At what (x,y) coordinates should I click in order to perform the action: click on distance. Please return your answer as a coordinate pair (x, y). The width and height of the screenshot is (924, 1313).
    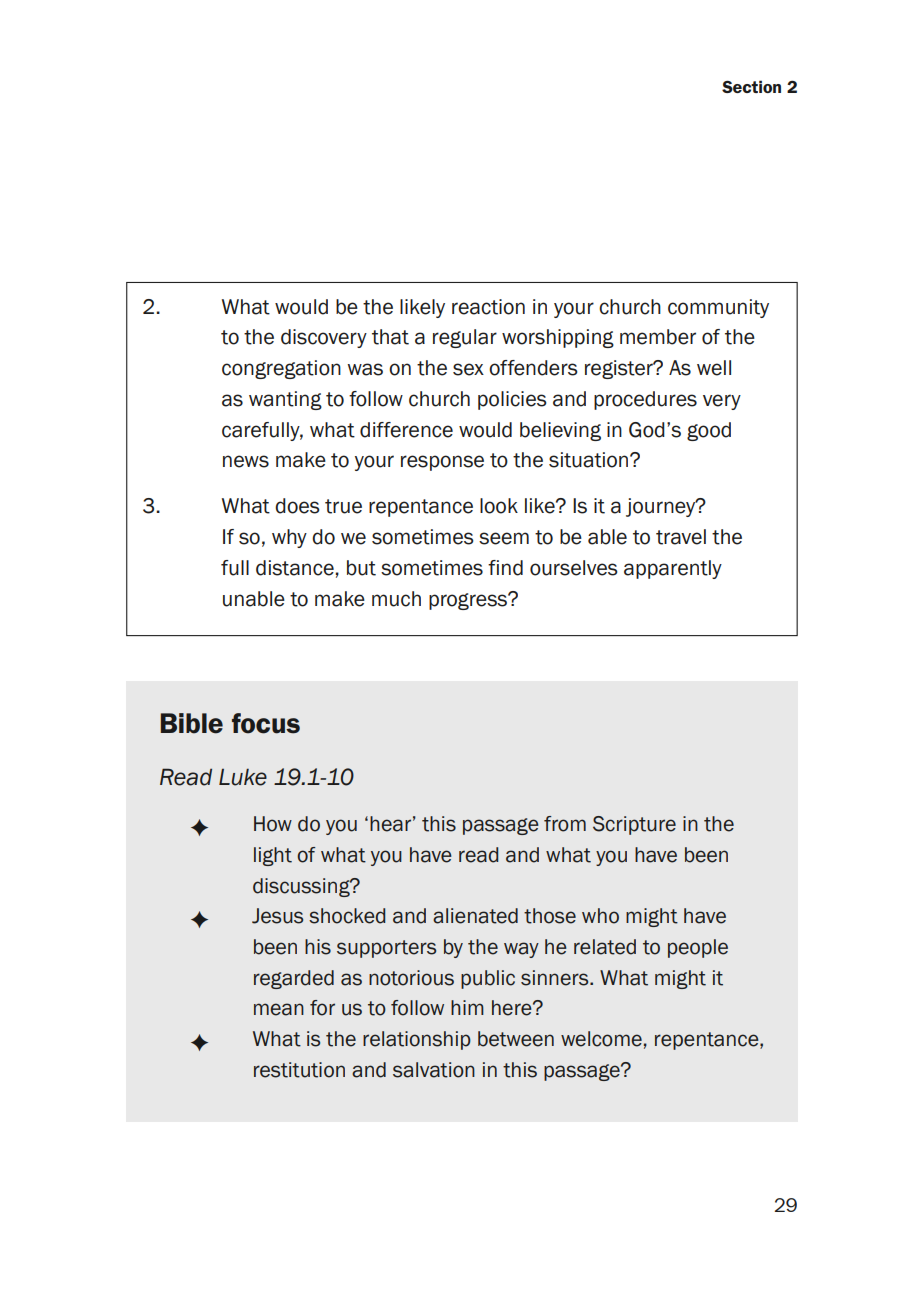
    Looking at the image, I should click on (295, 568).
